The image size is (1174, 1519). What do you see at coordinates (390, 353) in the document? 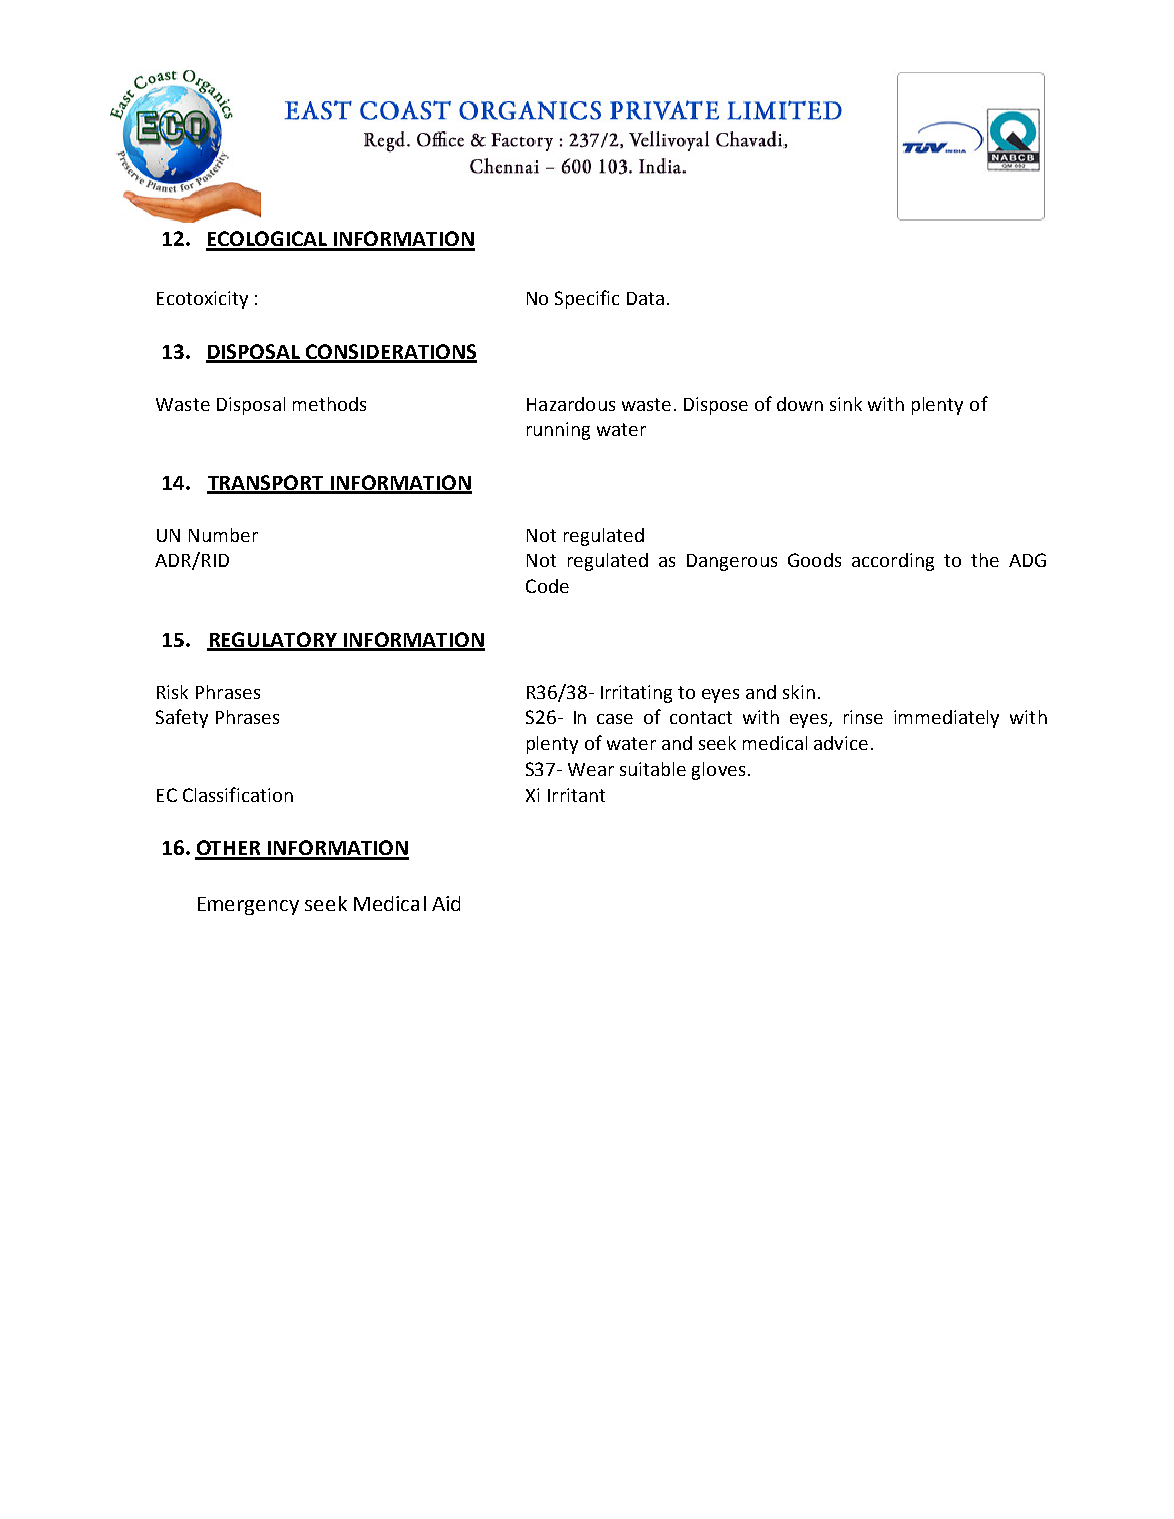
I see `CONSIDERATIONS` at bounding box center [390, 353].
